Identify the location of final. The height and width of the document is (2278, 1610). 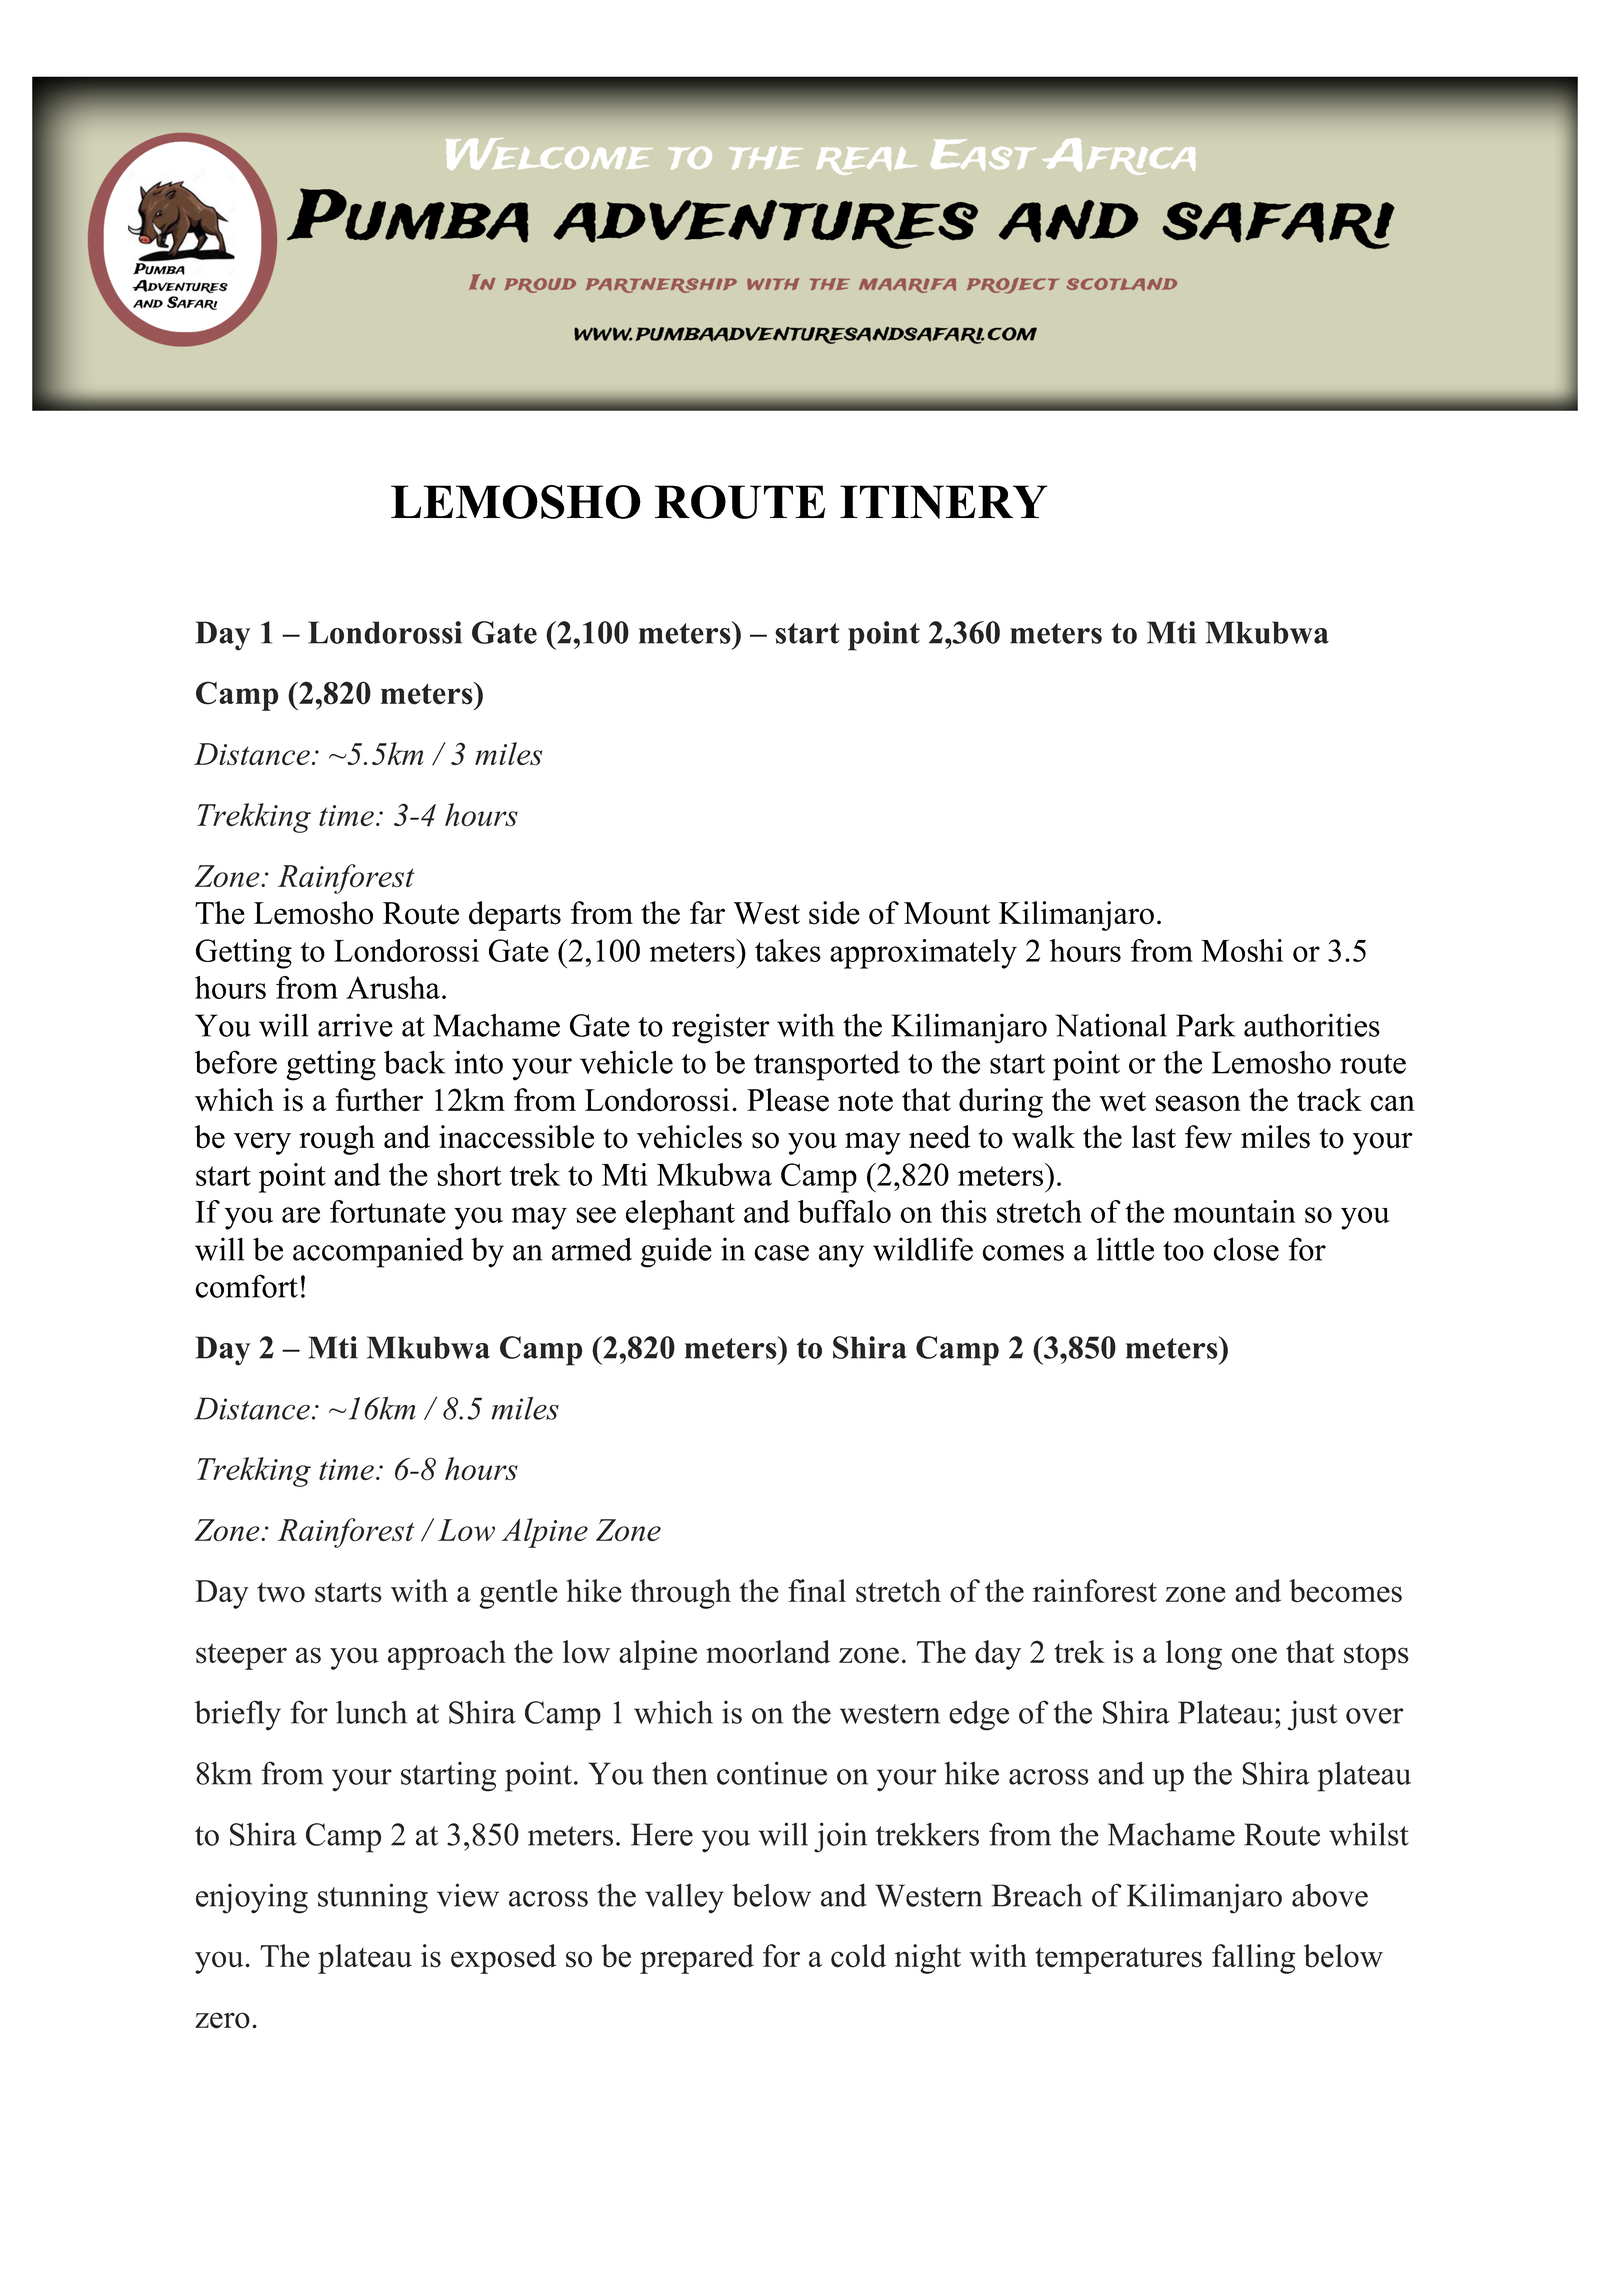
(817, 1590).
